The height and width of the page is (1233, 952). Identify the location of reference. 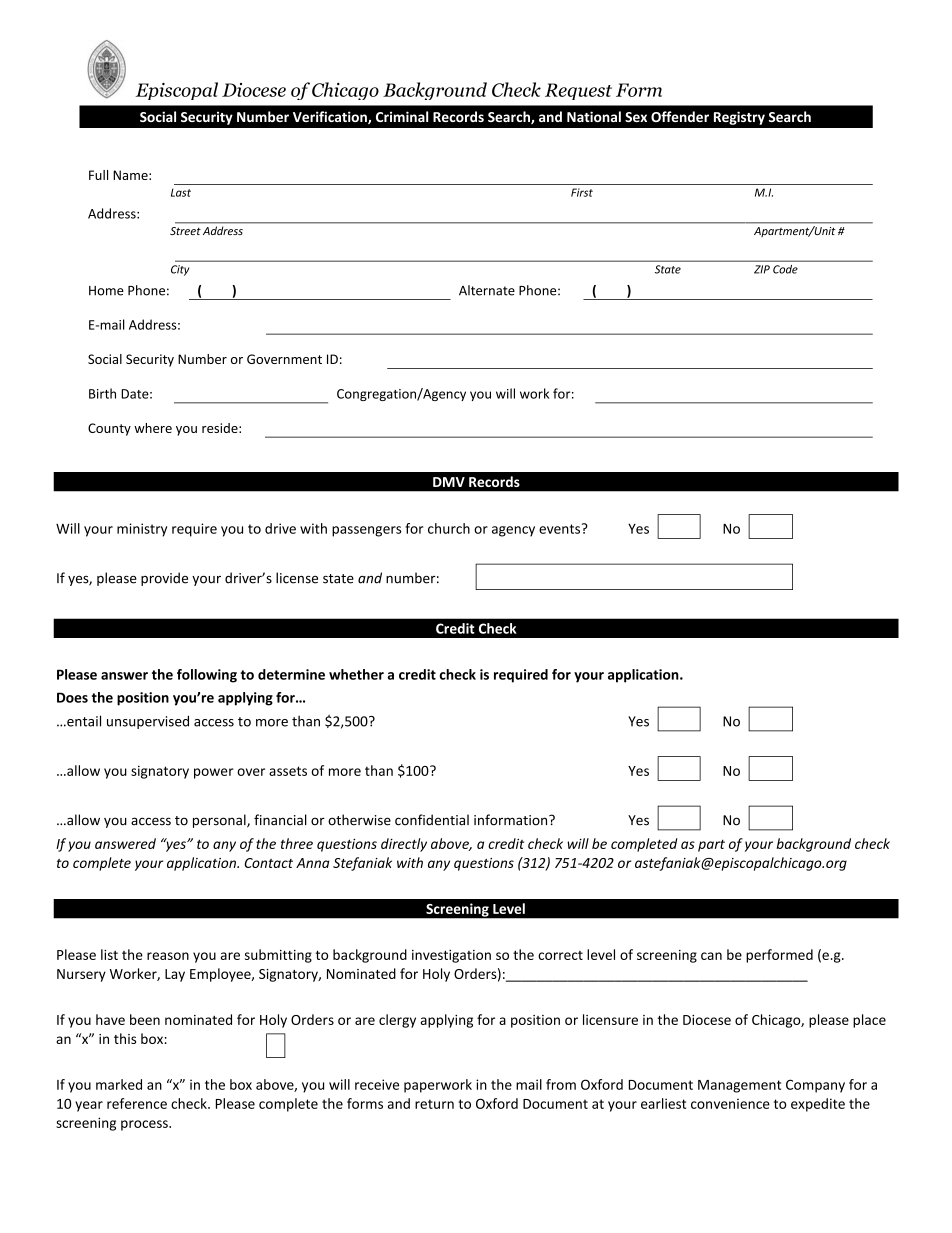
(137, 1103).
